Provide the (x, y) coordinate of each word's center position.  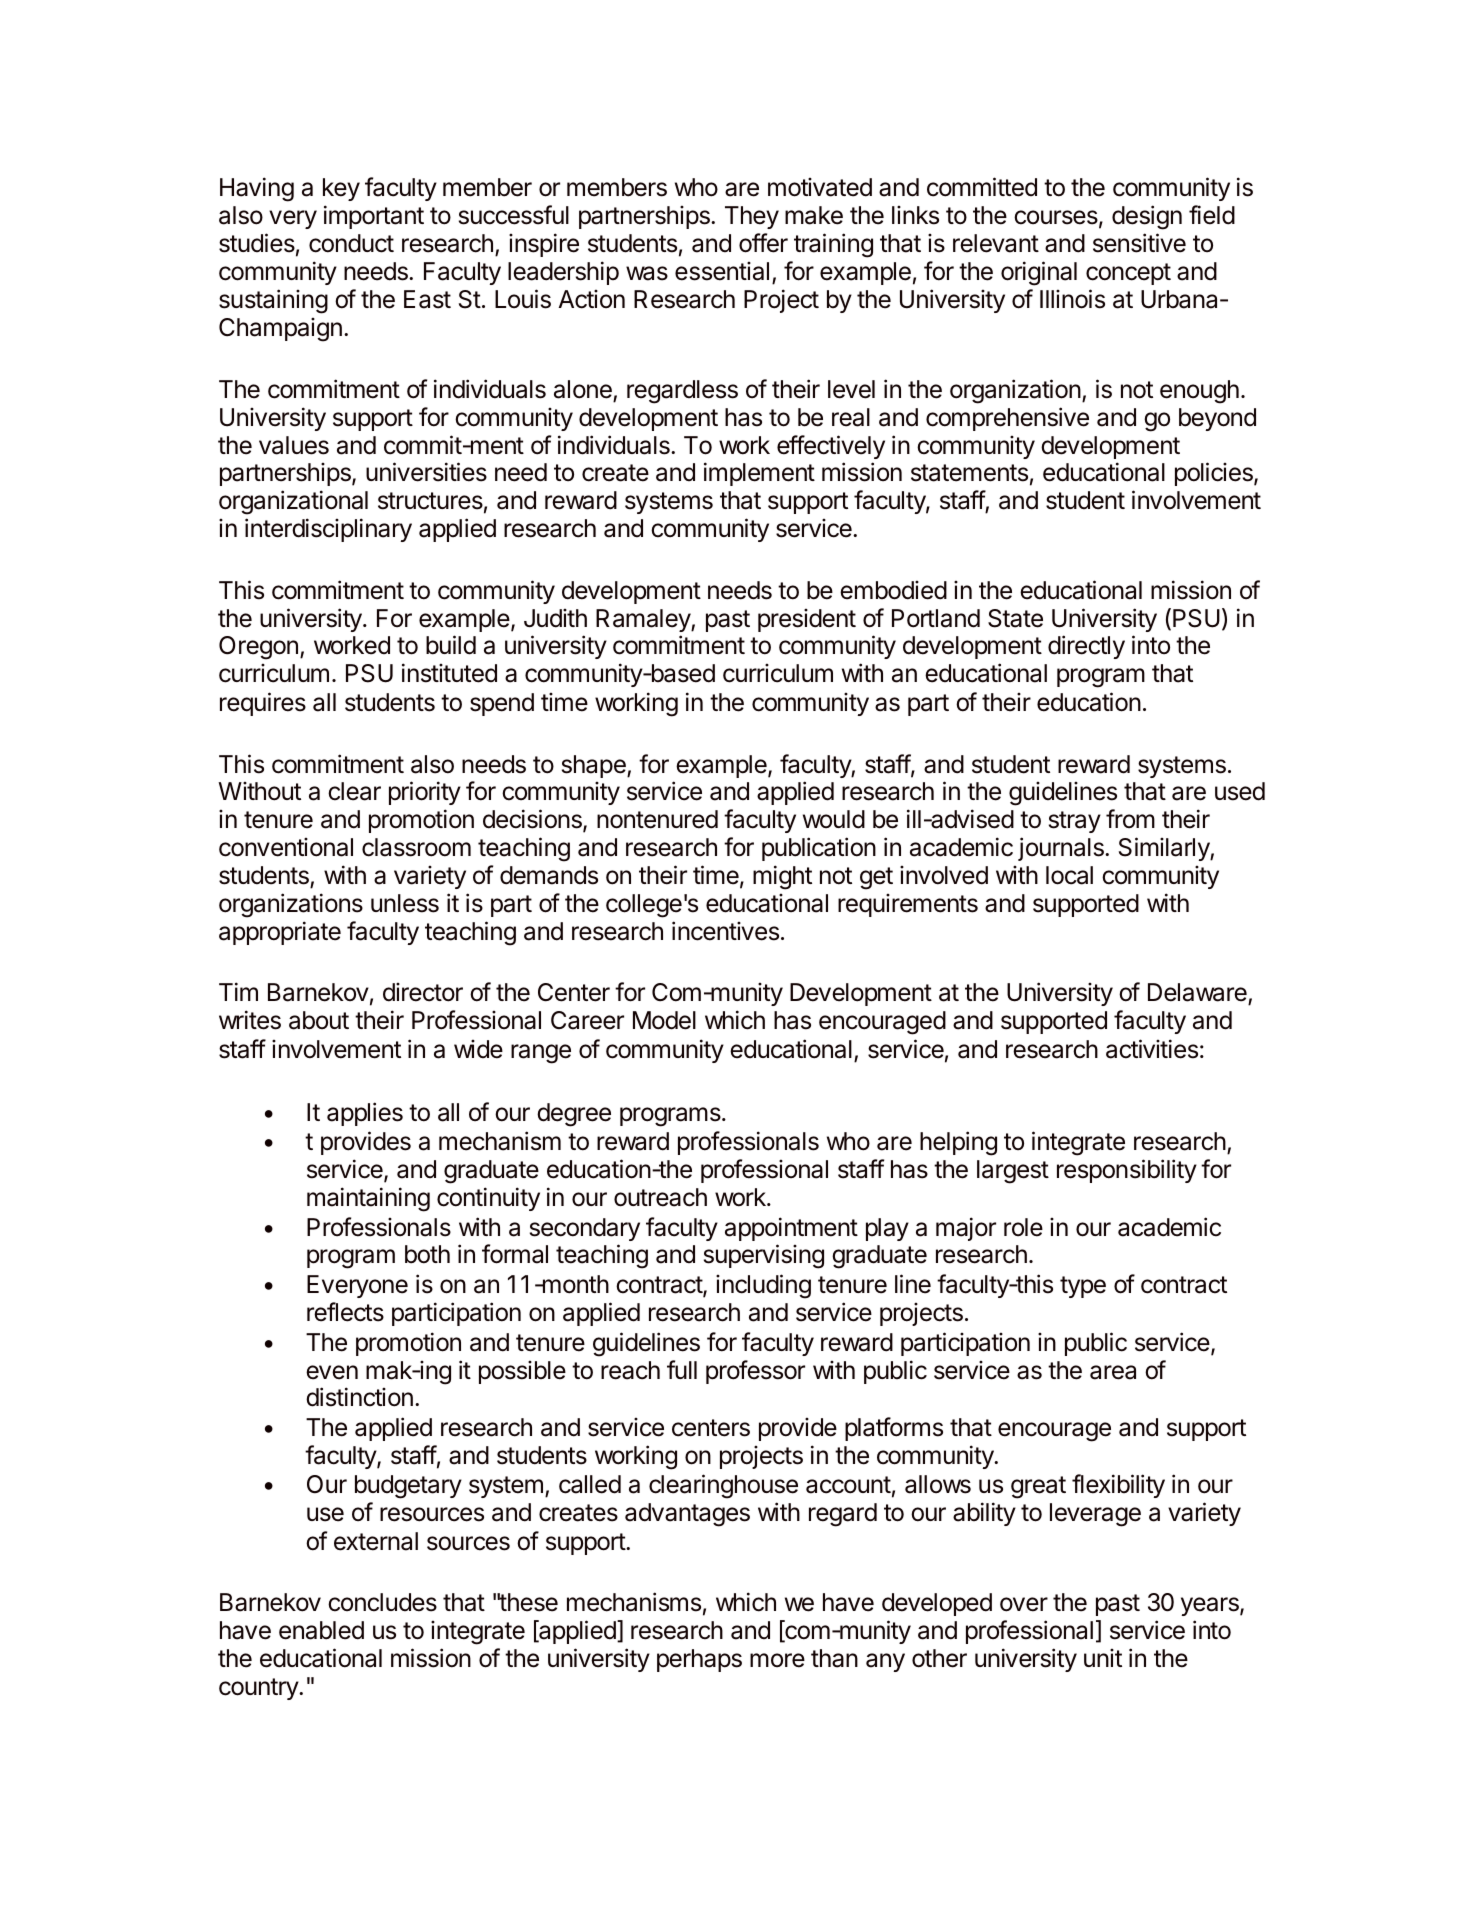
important (374, 217)
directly (1086, 647)
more (777, 1660)
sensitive (1139, 243)
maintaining (368, 1199)
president (807, 620)
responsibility (1127, 1171)
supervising (764, 1256)
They (752, 217)
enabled (321, 1630)
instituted (449, 673)
